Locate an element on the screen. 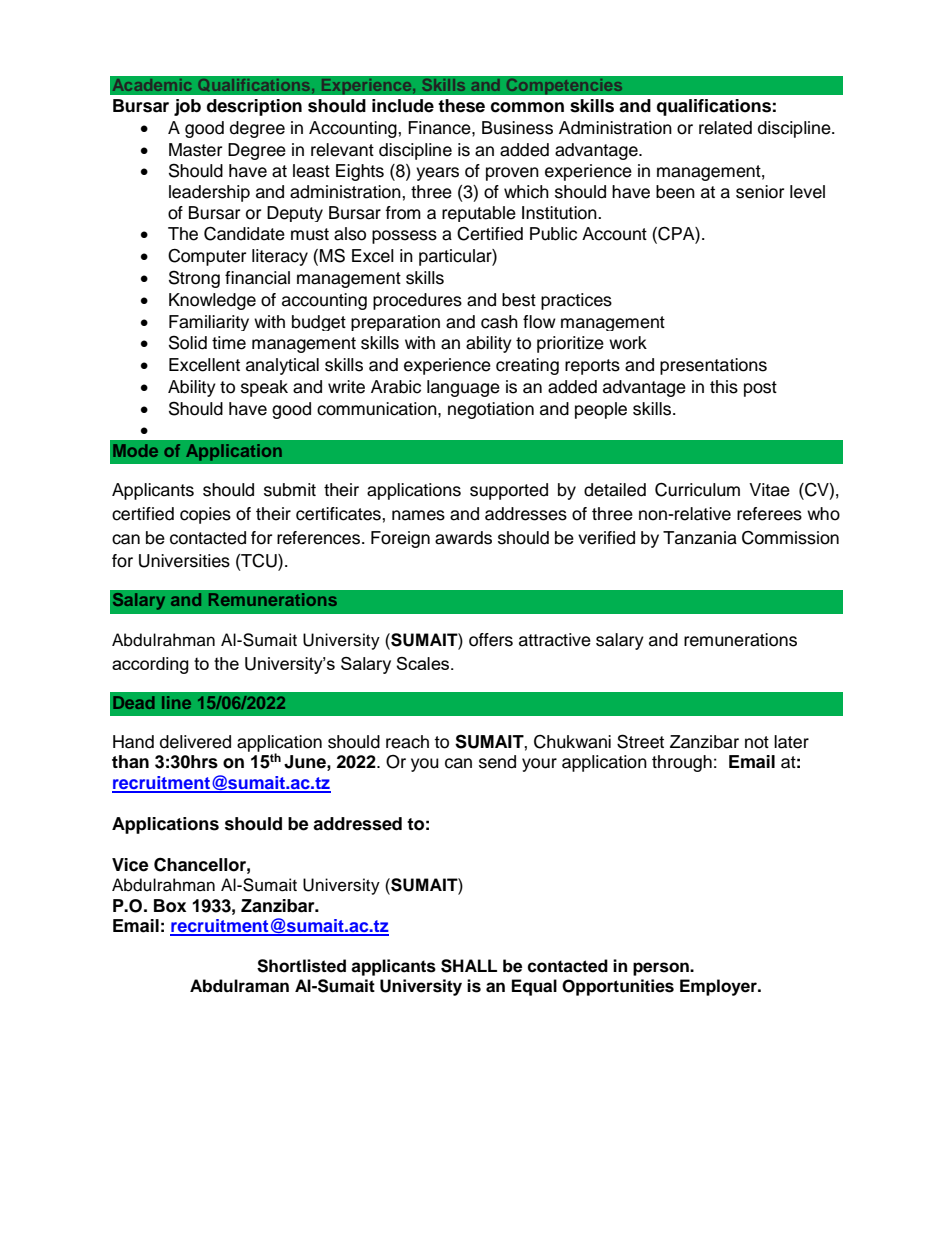 The image size is (952, 1233). Master is located at coordinates (195, 150).
